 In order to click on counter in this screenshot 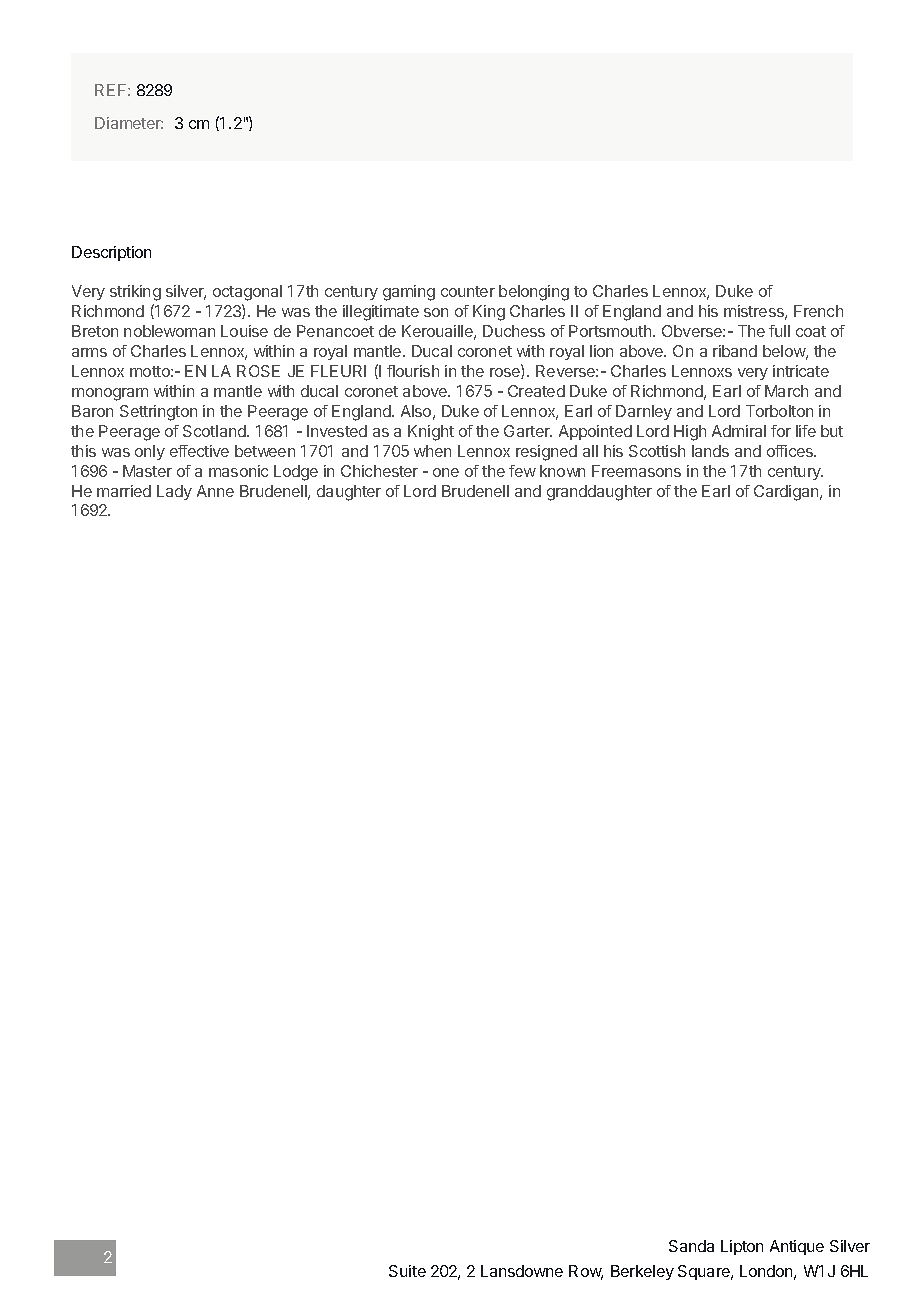, I will do `click(468, 291)`.
